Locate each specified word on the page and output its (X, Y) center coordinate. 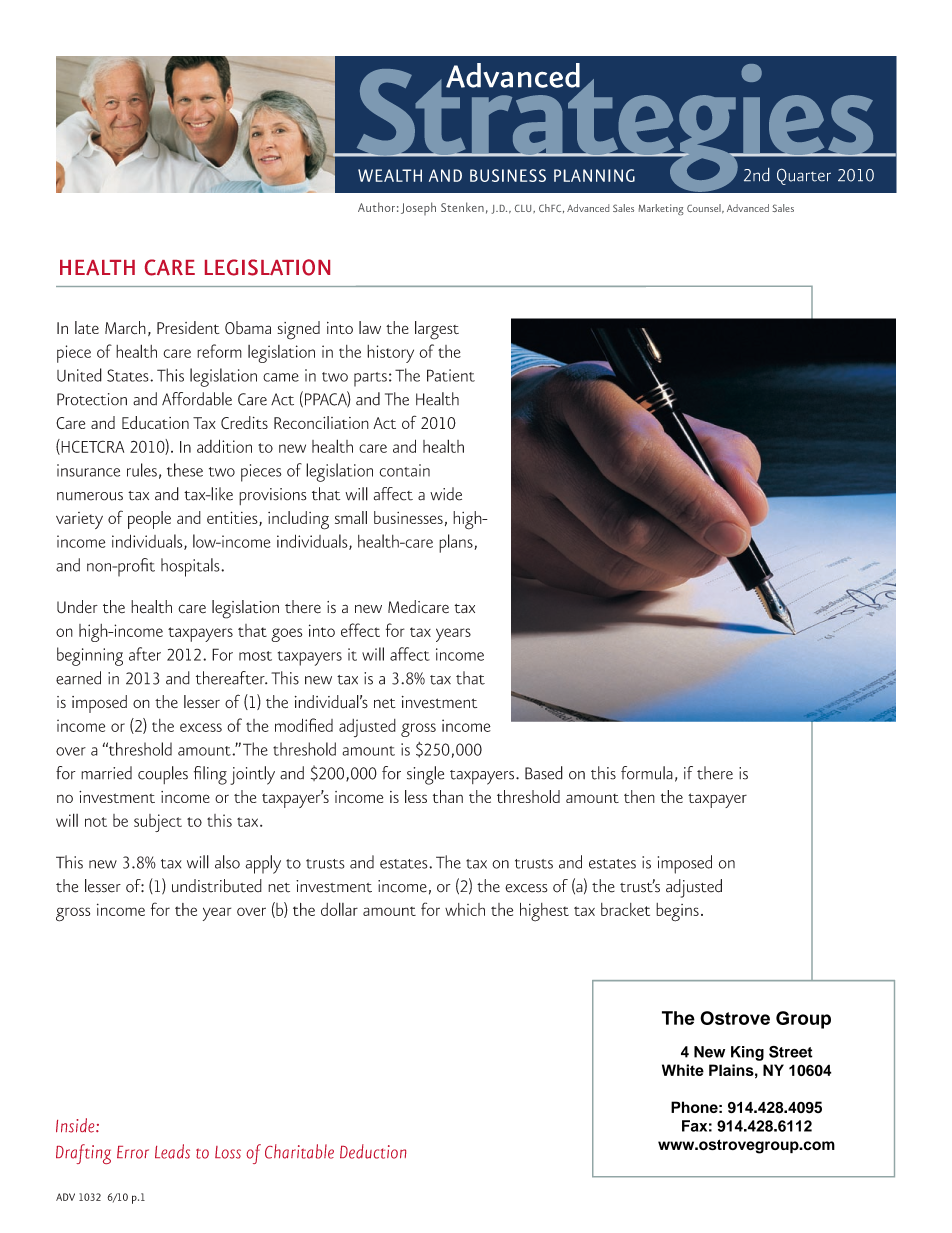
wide (446, 494)
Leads (172, 1151)
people (149, 520)
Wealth (390, 175)
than (448, 796)
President (188, 327)
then (639, 796)
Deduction (373, 1151)
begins (677, 912)
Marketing (661, 209)
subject (158, 823)
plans (457, 543)
